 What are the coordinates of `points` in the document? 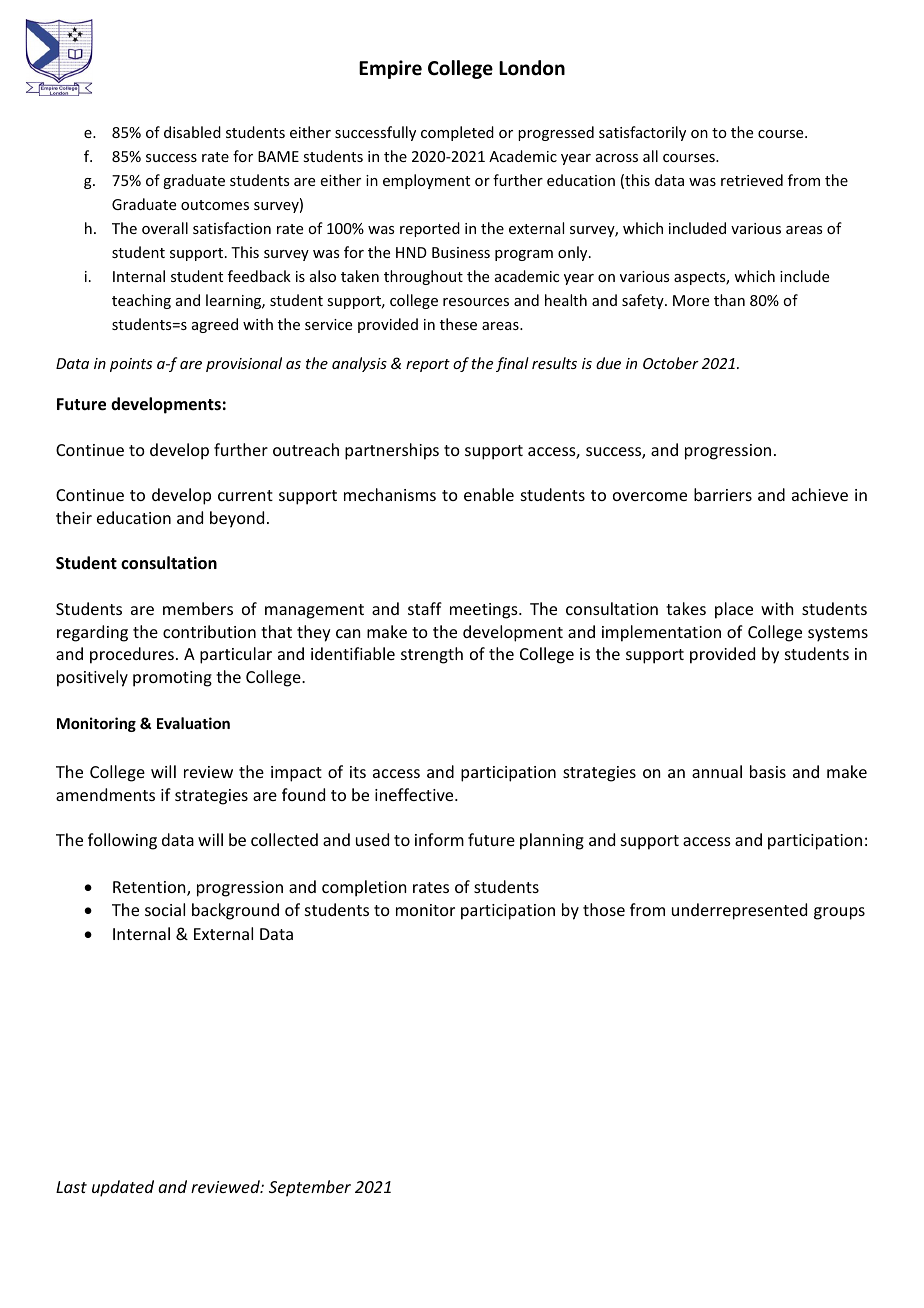 It's located at (131, 365).
